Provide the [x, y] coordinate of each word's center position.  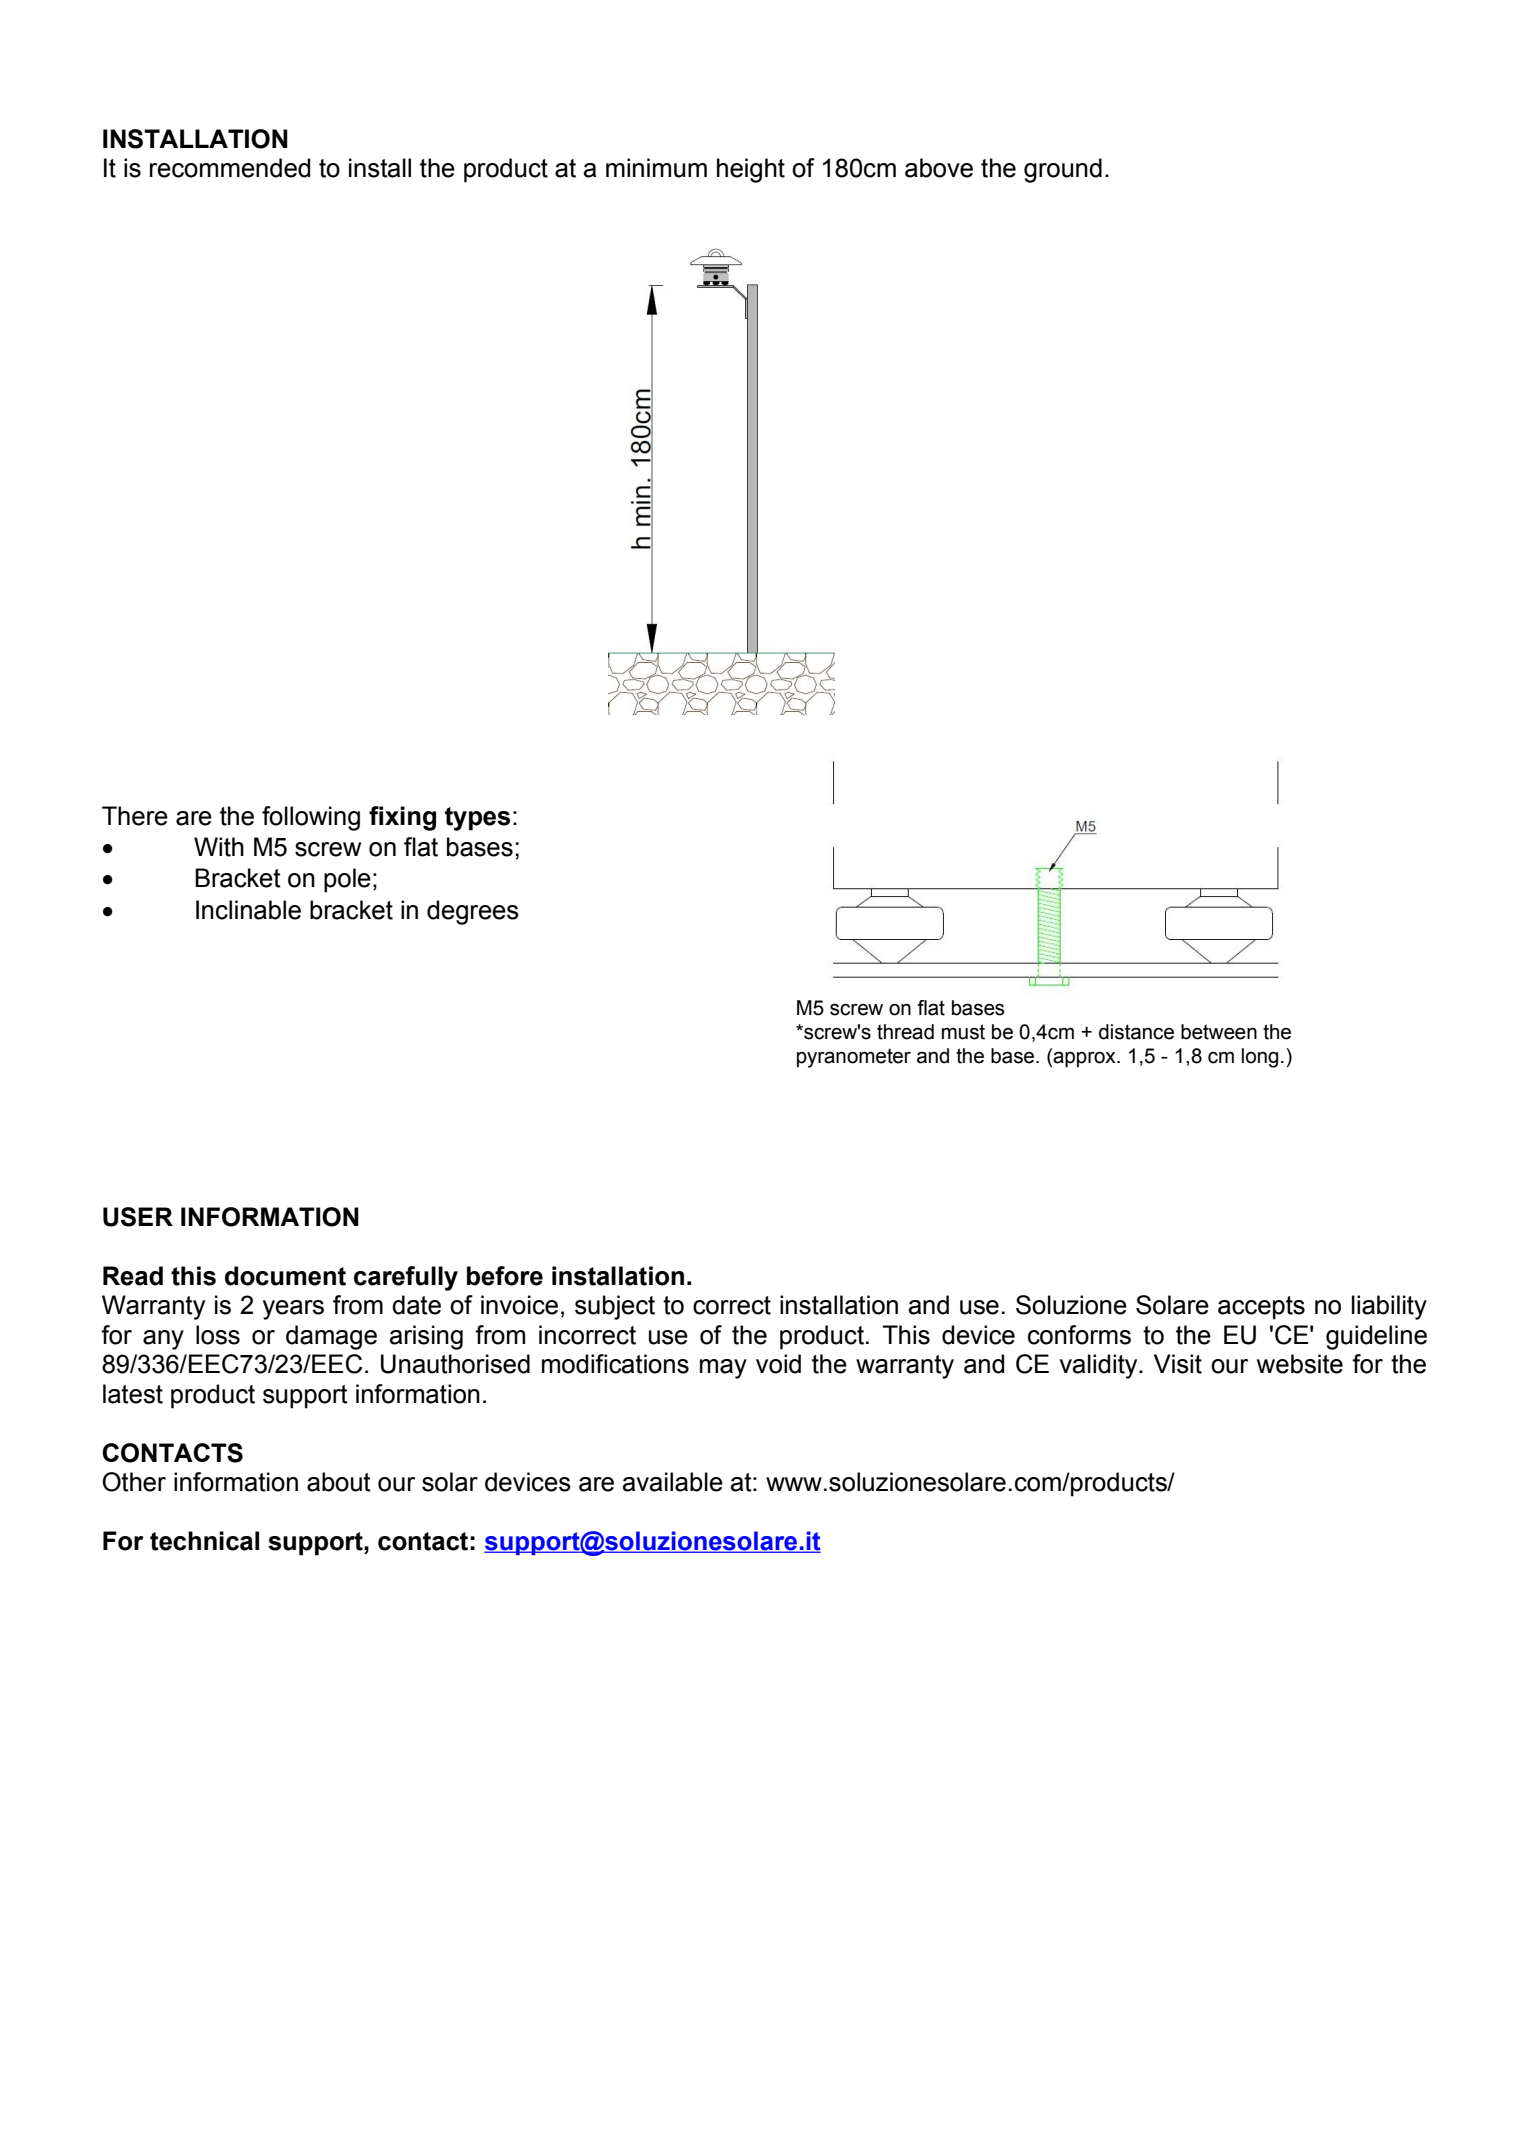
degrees [473, 912]
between [1219, 1032]
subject [615, 1307]
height [751, 170]
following [311, 818]
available [673, 1482]
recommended [230, 168]
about [339, 1482]
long [1260, 1058]
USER [138, 1217]
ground [1063, 170]
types [477, 819]
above [939, 168]
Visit [1178, 1364]
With [219, 847]
